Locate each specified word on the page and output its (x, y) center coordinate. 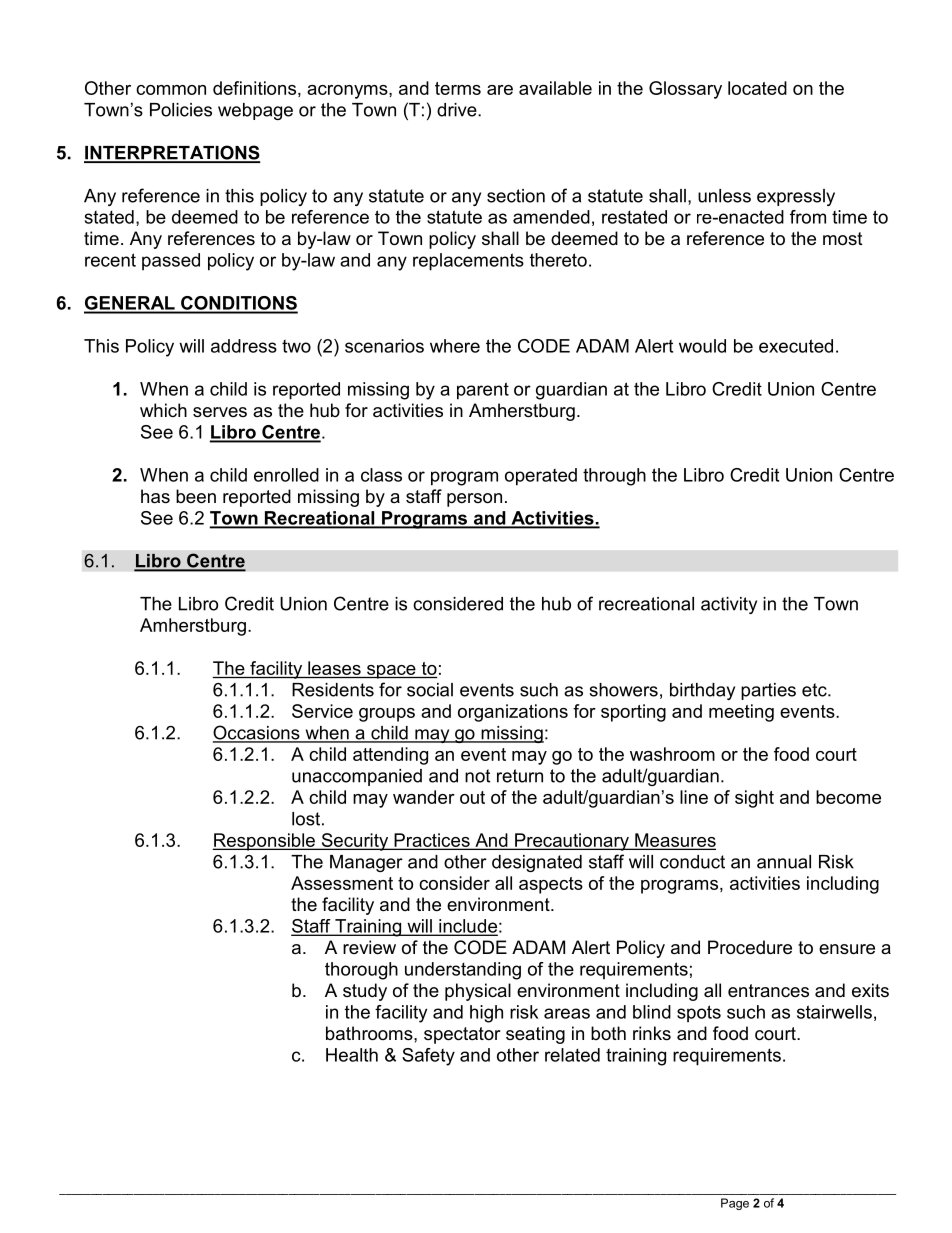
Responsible (264, 842)
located (757, 88)
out (472, 797)
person (474, 500)
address (244, 346)
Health (352, 1055)
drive (458, 110)
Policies (181, 110)
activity (729, 605)
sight (754, 799)
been (196, 496)
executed (796, 346)
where (455, 346)
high (486, 1014)
